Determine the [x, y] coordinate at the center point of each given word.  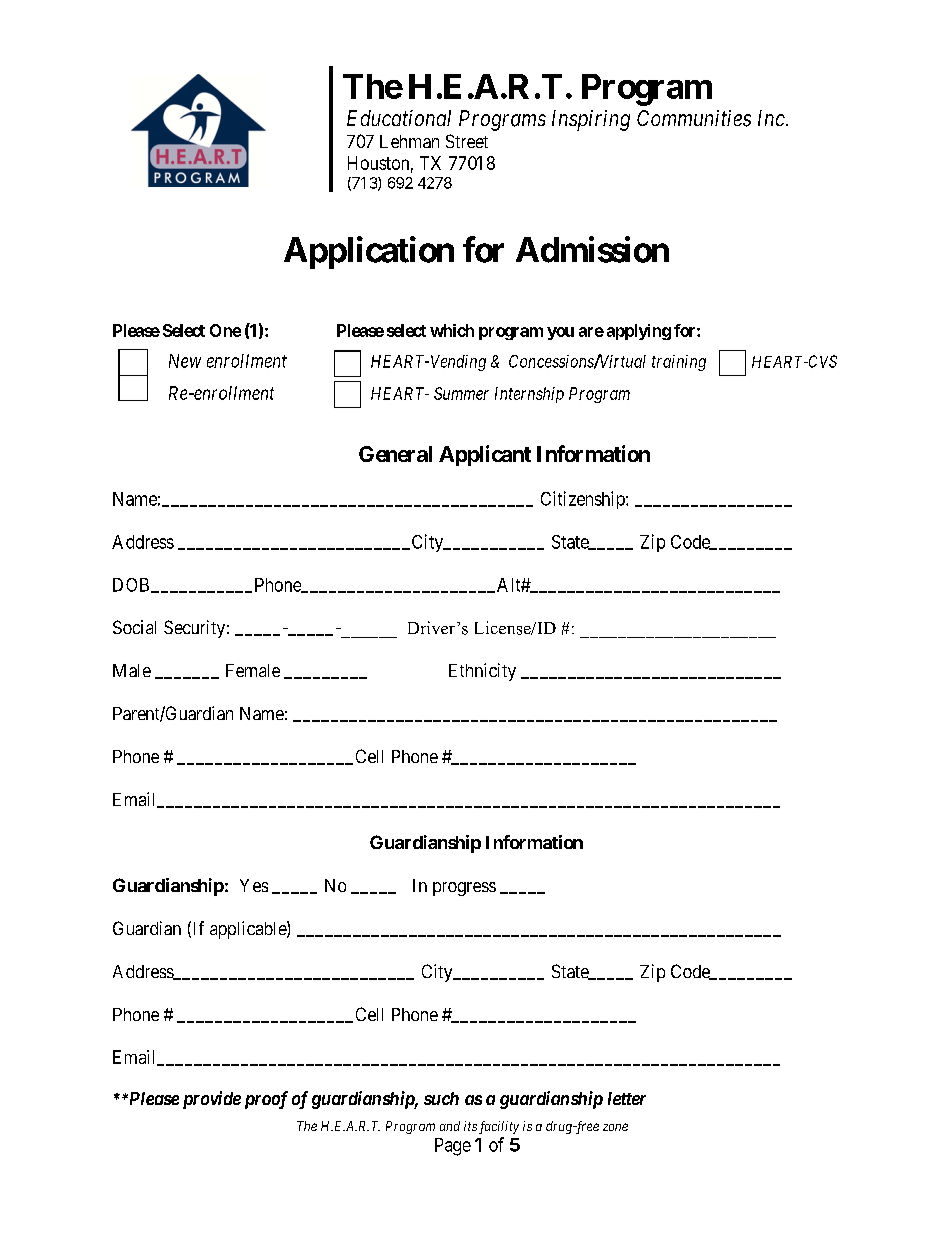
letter [627, 1098]
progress [464, 889]
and [450, 1126]
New [185, 361]
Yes [254, 885]
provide [212, 1100]
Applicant [485, 455]
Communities [694, 118]
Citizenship [584, 500]
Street [467, 141]
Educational [399, 118]
